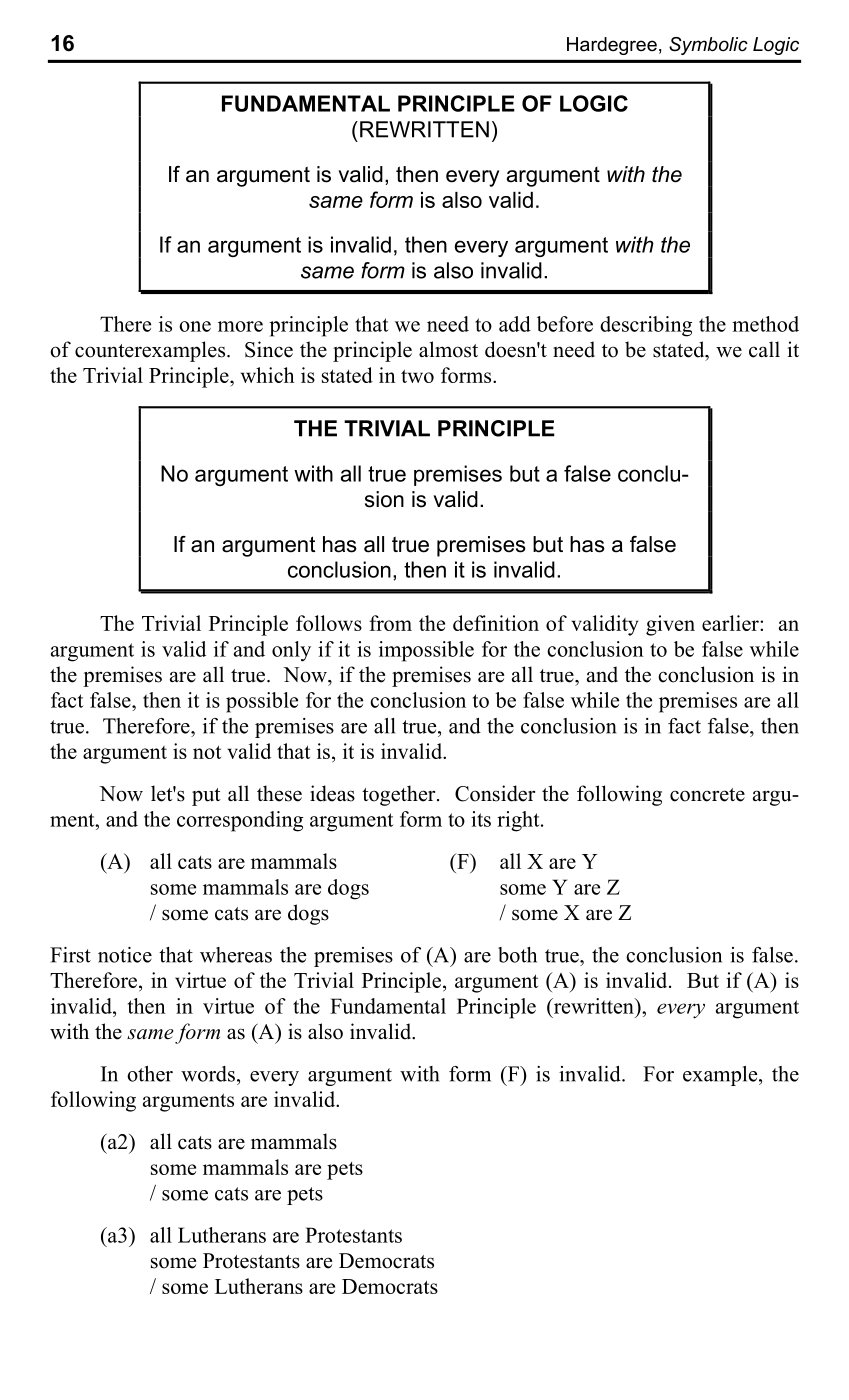 The width and height of the document is (849, 1400). I want to click on concrete, so click(707, 795).
